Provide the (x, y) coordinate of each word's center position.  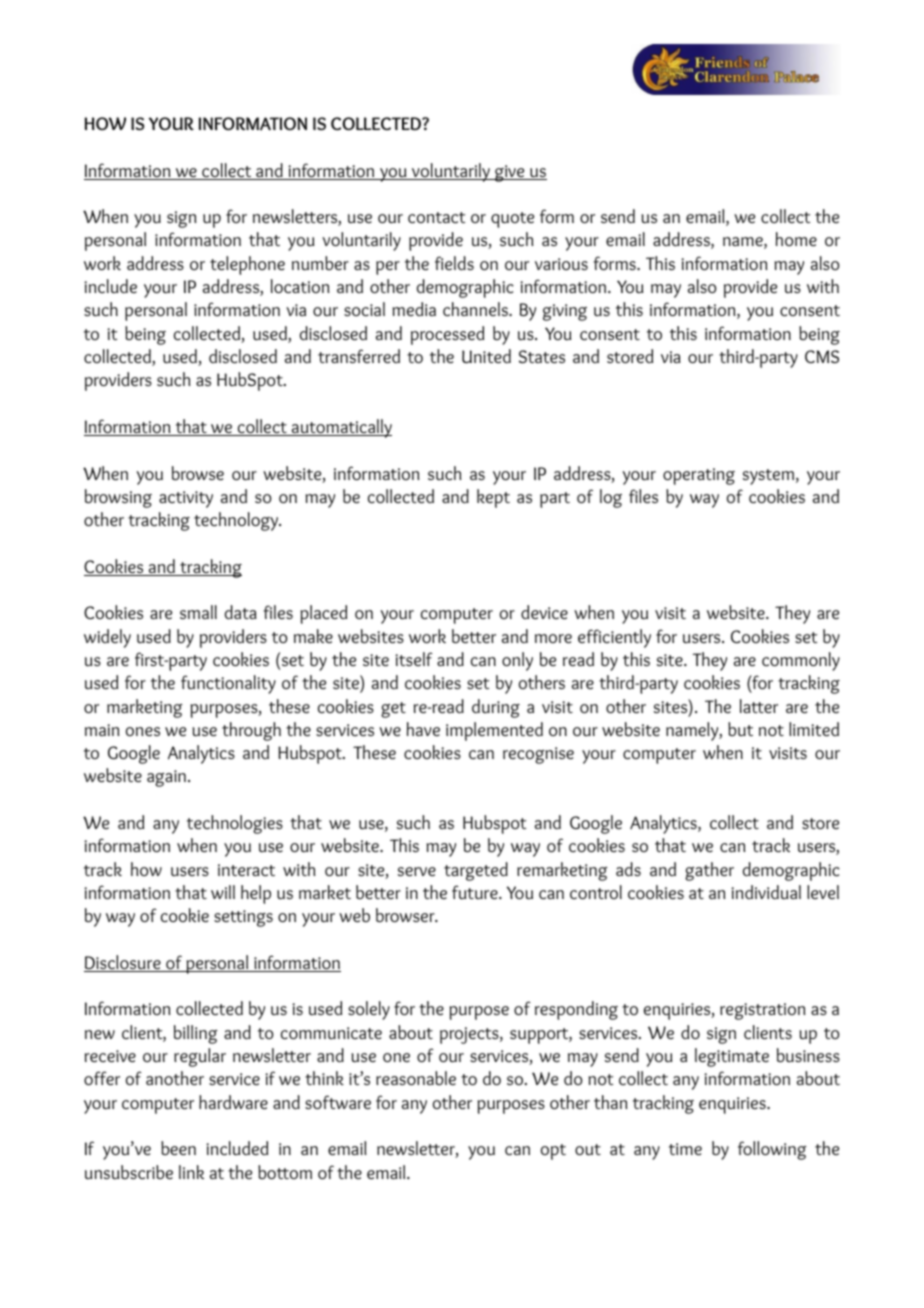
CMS (822, 356)
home (796, 239)
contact (436, 217)
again (168, 778)
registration (763, 1011)
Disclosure (123, 963)
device (544, 612)
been (178, 1148)
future (476, 892)
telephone (247, 265)
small (198, 612)
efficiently (614, 638)
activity (186, 499)
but (740, 729)
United (486, 356)
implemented (494, 731)
